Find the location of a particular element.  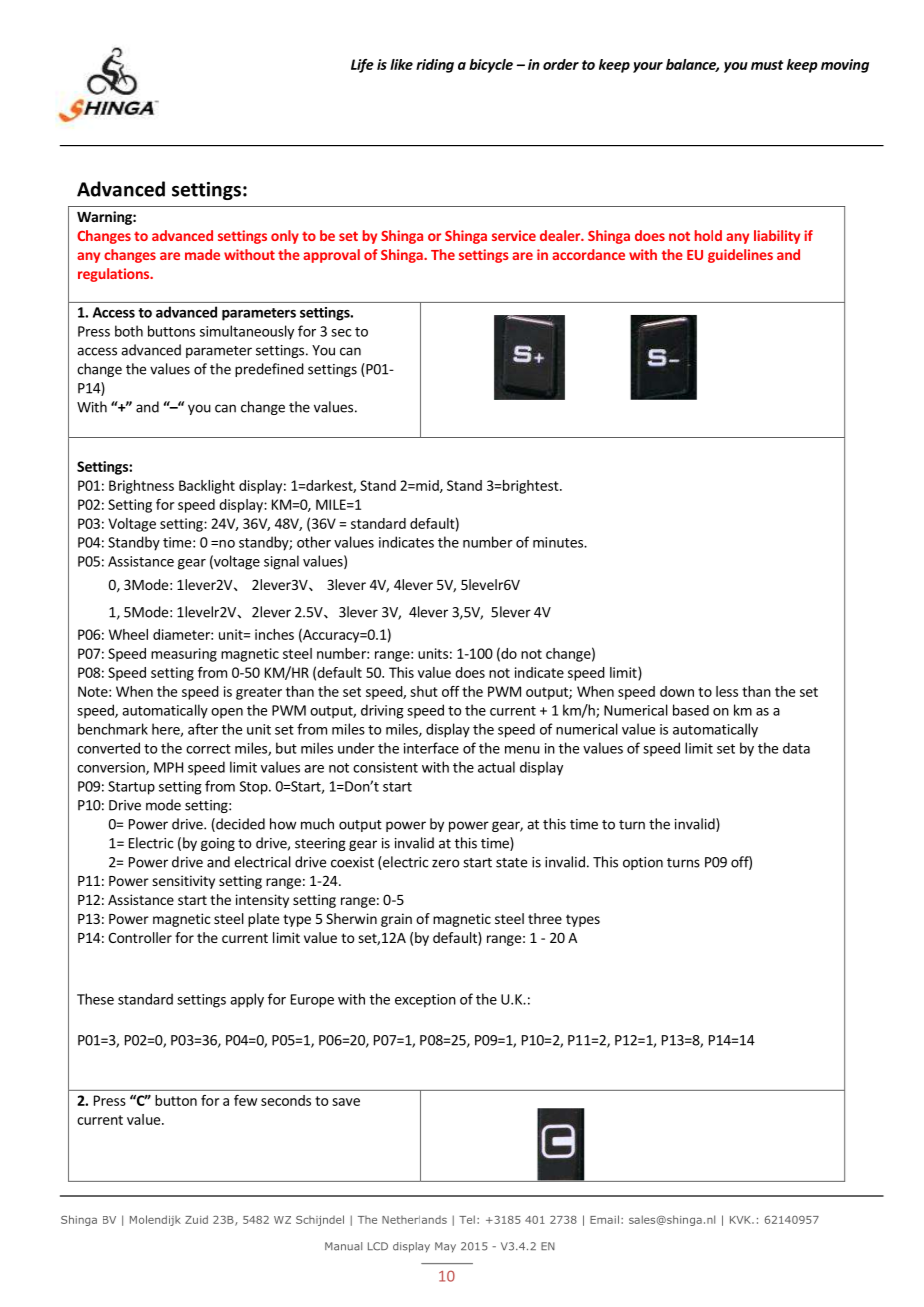

shut is located at coordinates (424, 691).
